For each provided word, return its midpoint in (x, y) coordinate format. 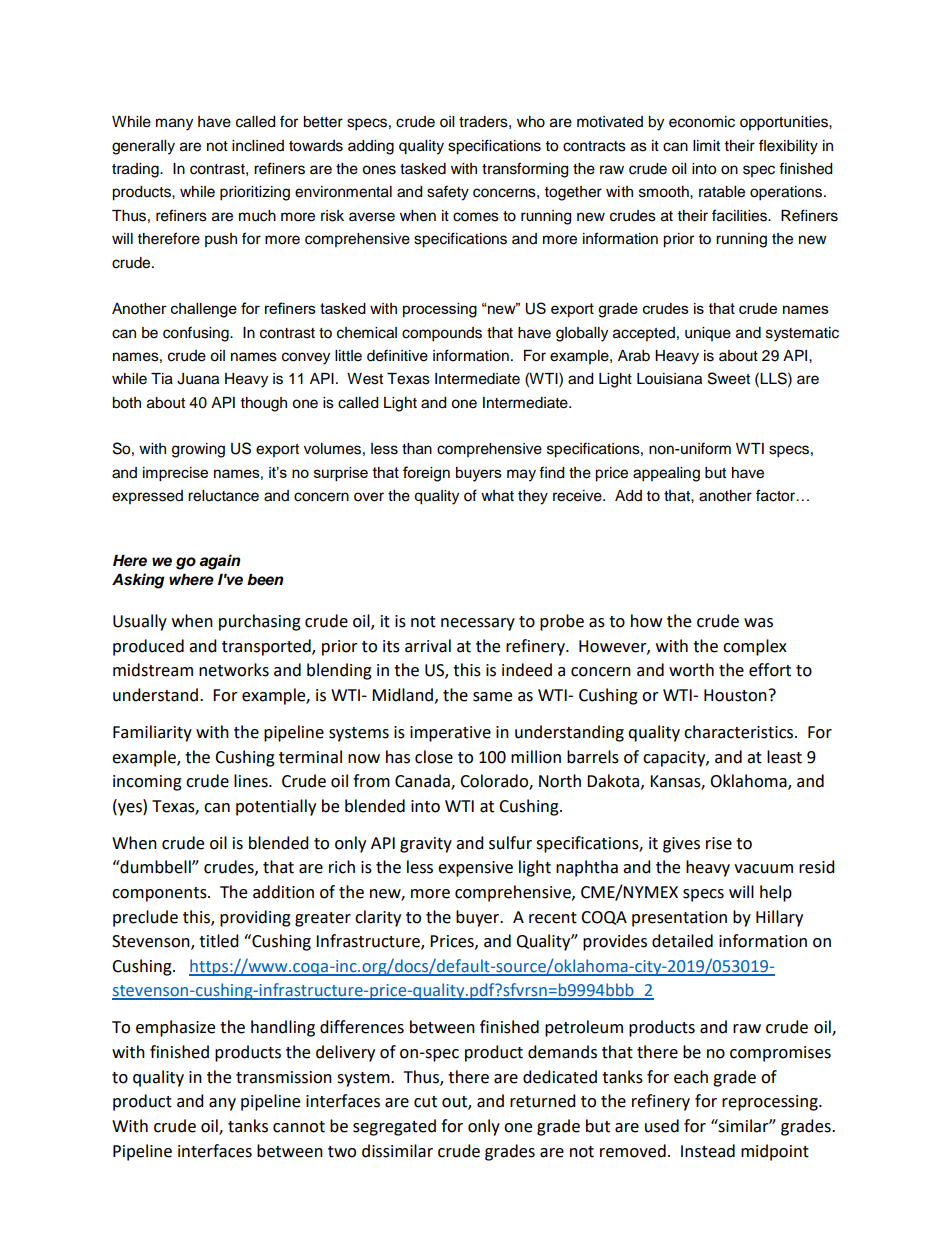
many (174, 124)
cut (425, 1102)
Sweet (729, 378)
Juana (198, 379)
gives (681, 845)
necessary (478, 624)
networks (234, 670)
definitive (397, 355)
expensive (475, 869)
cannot (299, 1127)
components (160, 894)
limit (706, 145)
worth (691, 670)
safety (448, 193)
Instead (708, 1151)
